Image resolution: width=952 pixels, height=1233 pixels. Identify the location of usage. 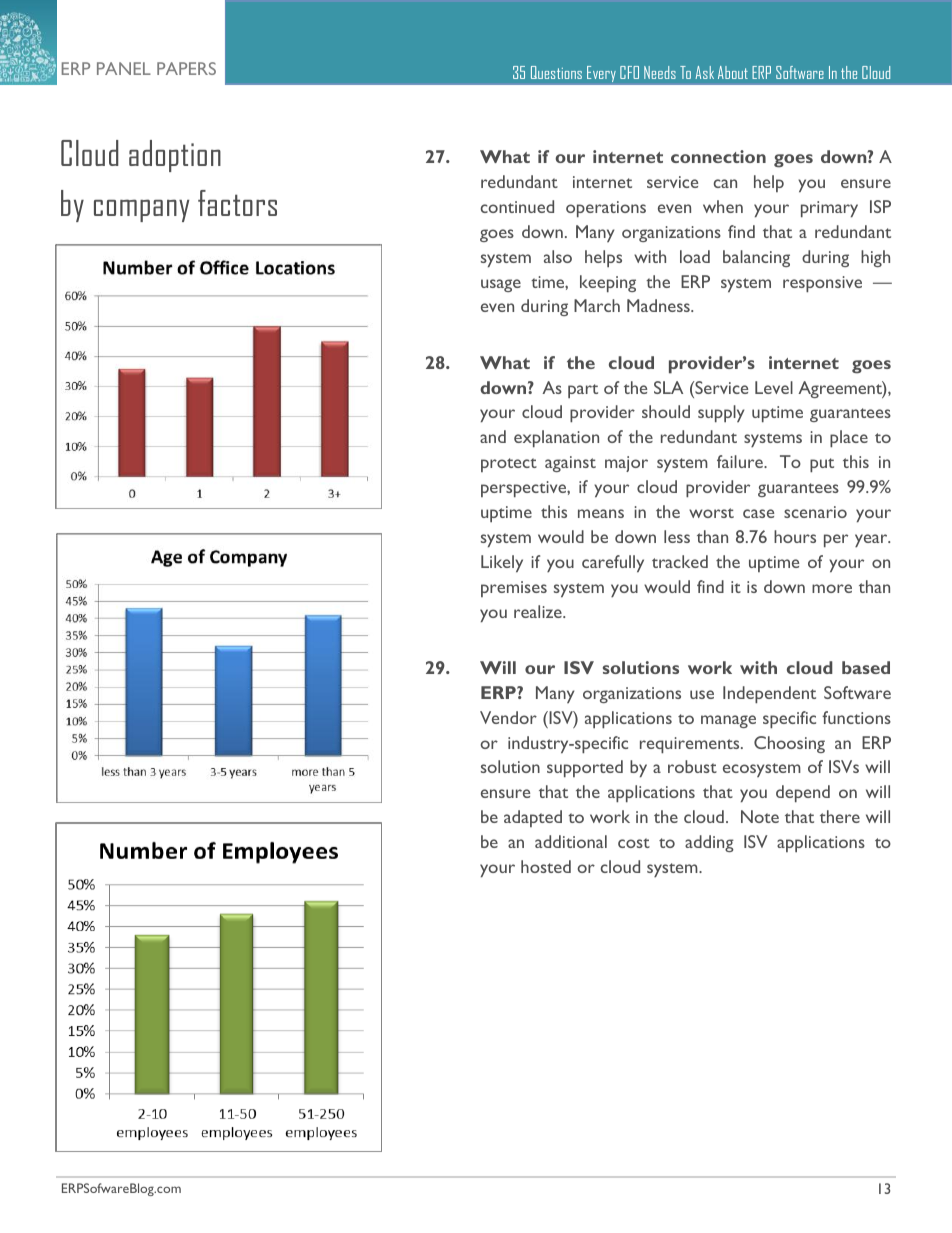
(501, 285).
